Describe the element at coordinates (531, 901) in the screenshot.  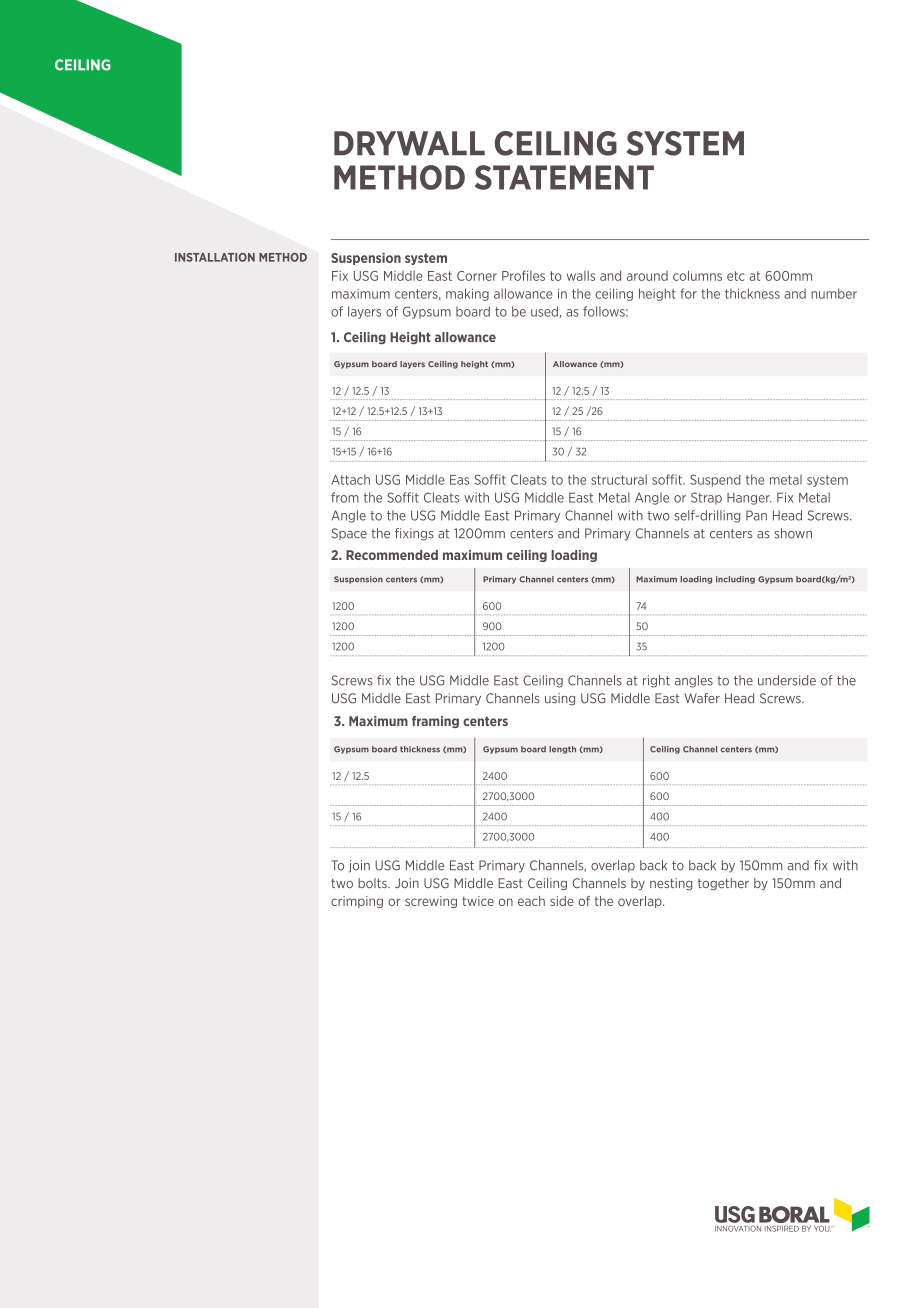
I see `each` at that location.
